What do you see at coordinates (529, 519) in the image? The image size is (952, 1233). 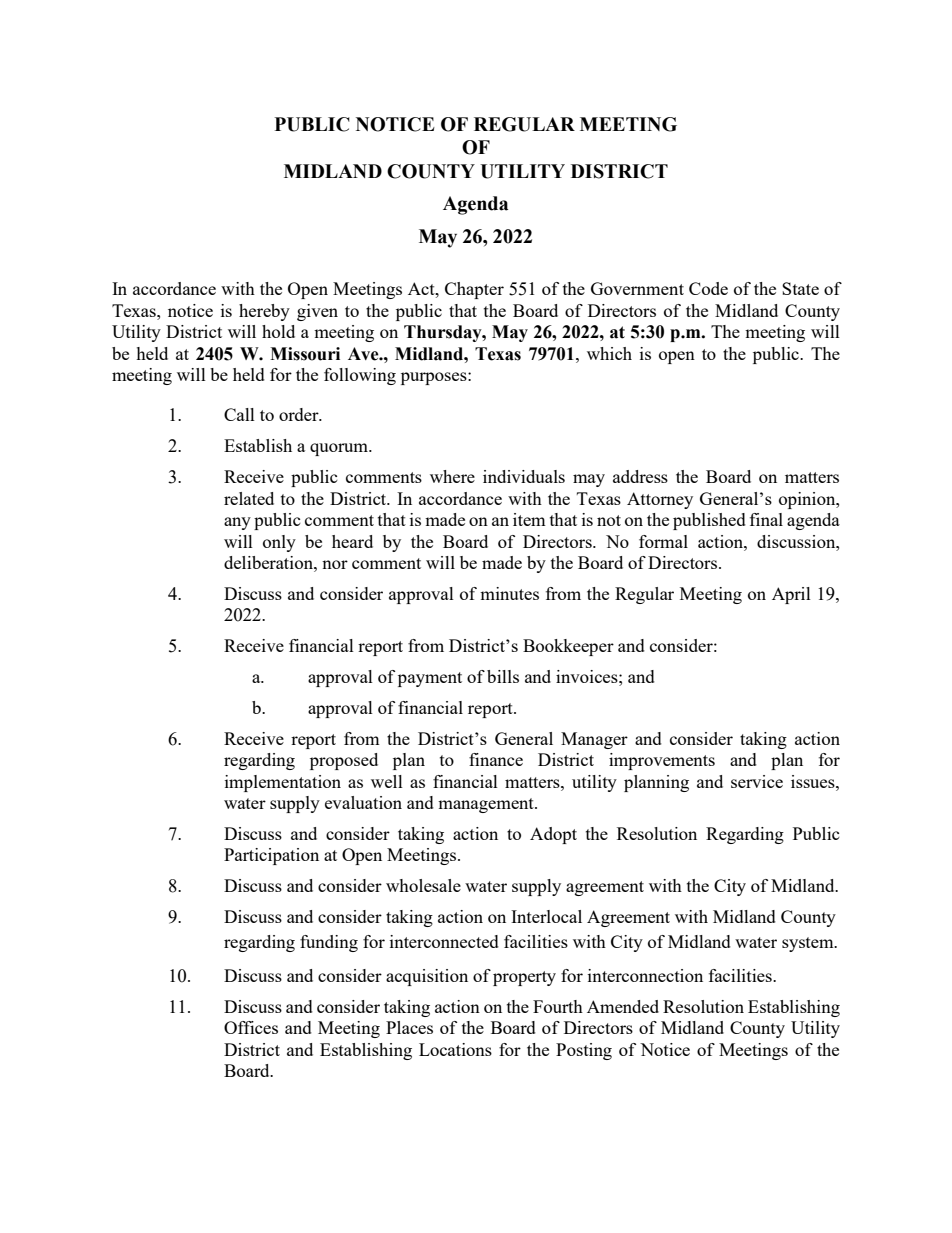 I see `item` at bounding box center [529, 519].
